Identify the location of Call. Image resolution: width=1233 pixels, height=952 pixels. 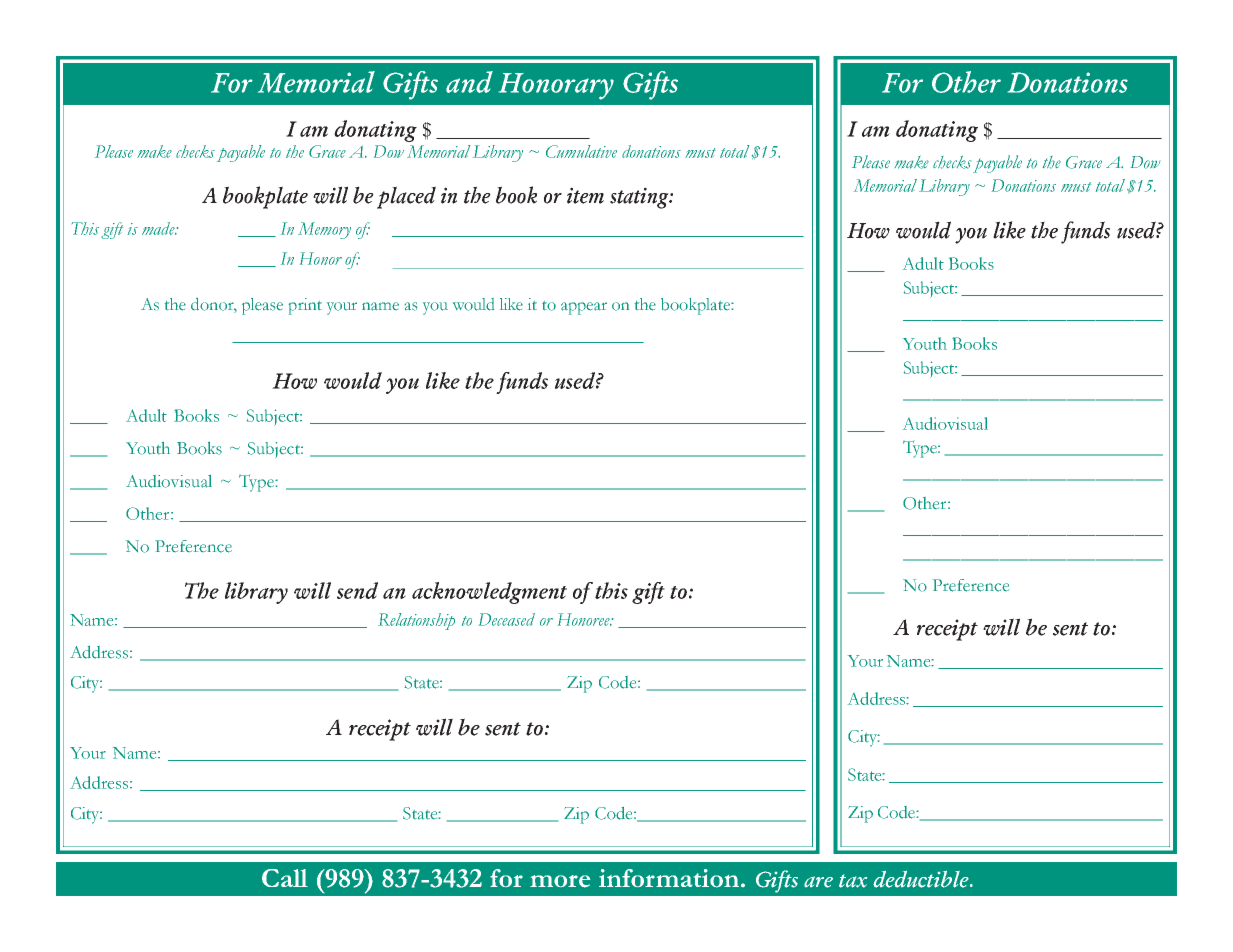
(285, 878).
